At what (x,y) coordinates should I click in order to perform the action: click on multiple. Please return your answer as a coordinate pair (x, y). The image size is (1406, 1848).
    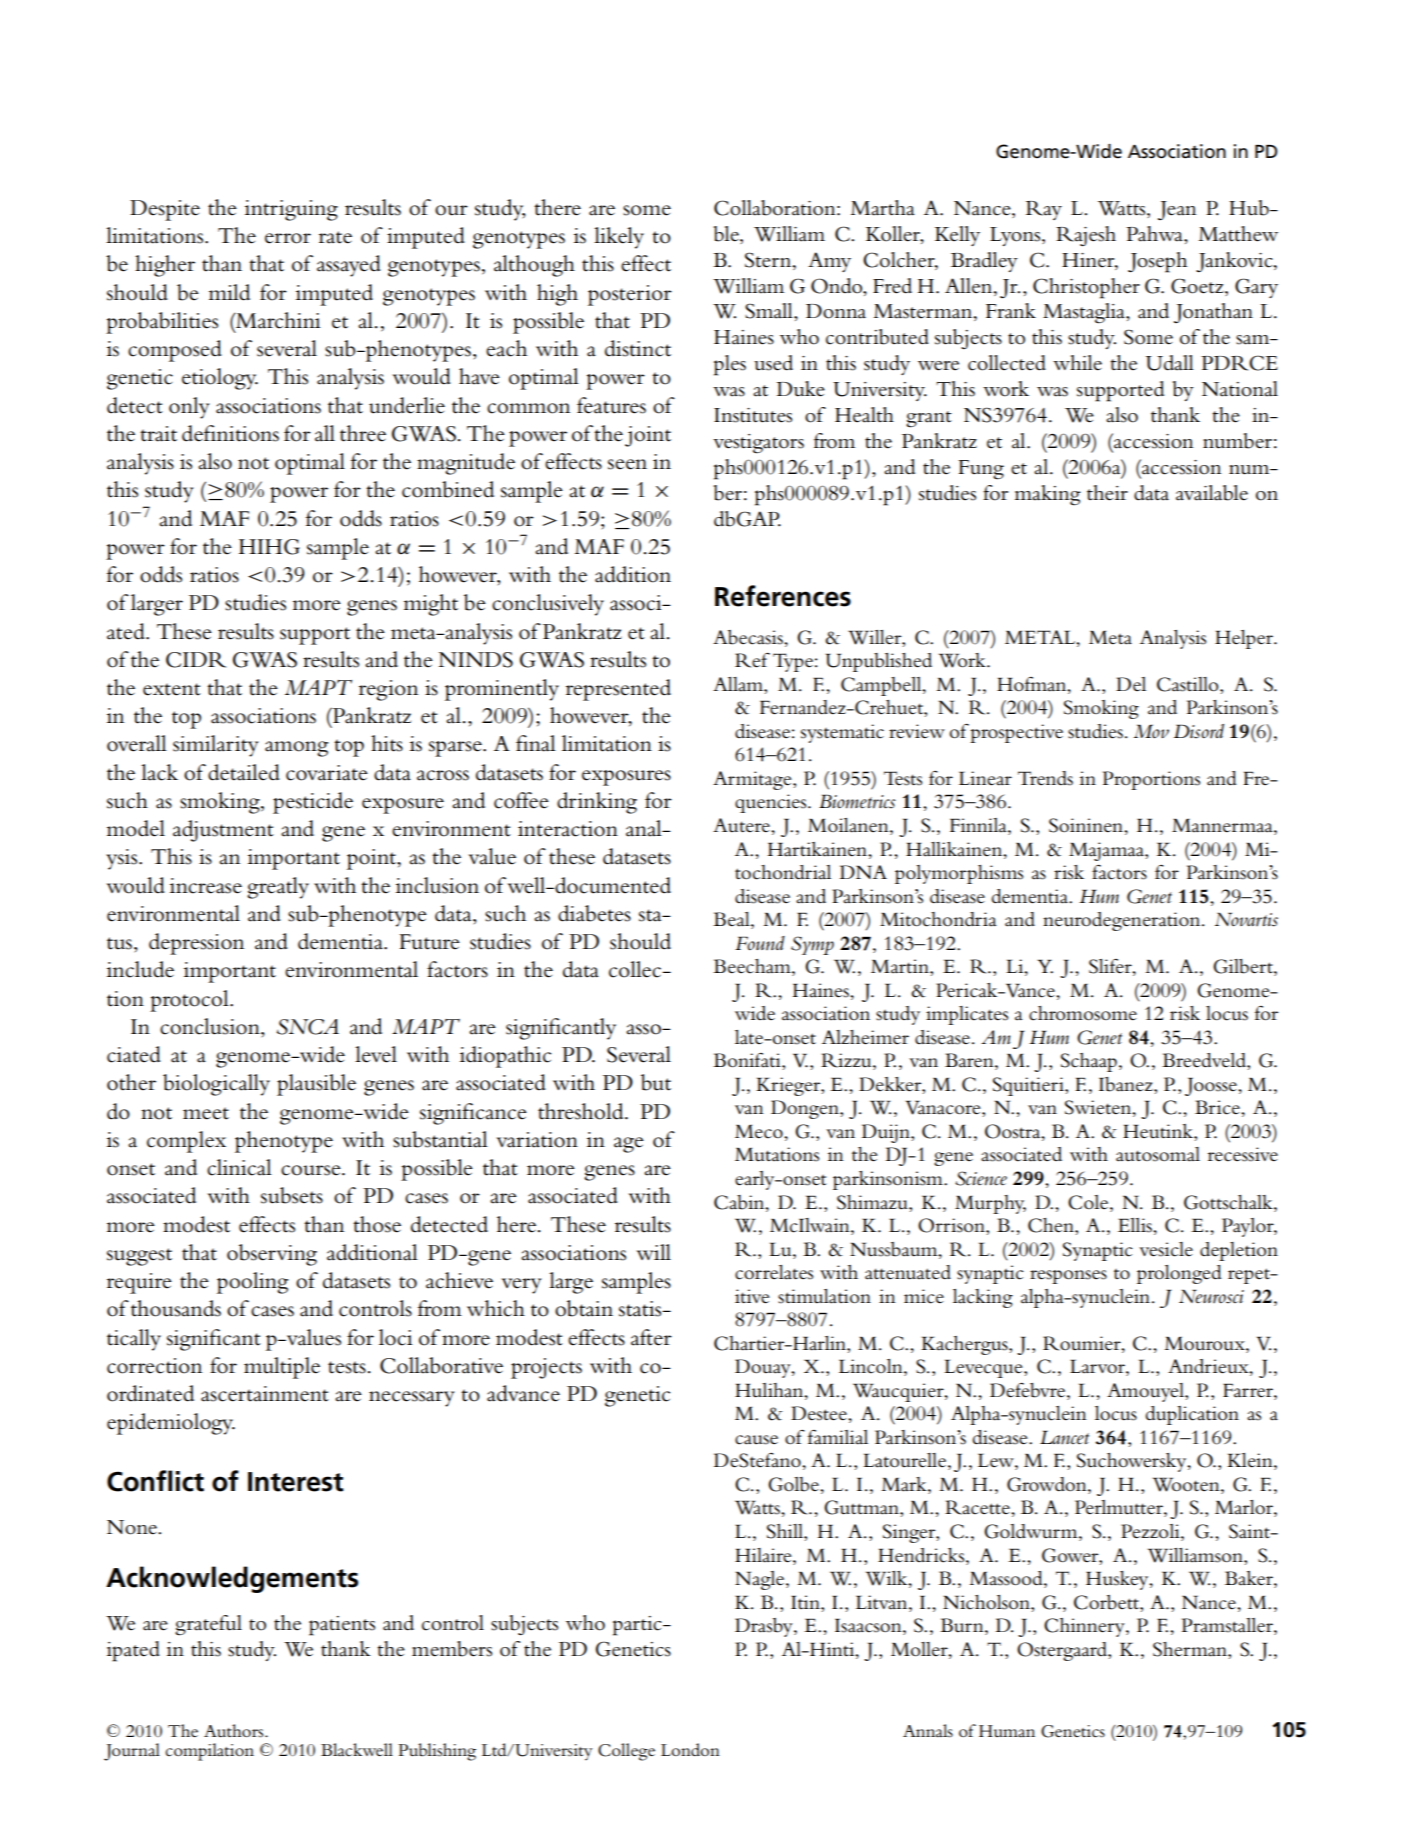
    Looking at the image, I should click on (282, 1368).
